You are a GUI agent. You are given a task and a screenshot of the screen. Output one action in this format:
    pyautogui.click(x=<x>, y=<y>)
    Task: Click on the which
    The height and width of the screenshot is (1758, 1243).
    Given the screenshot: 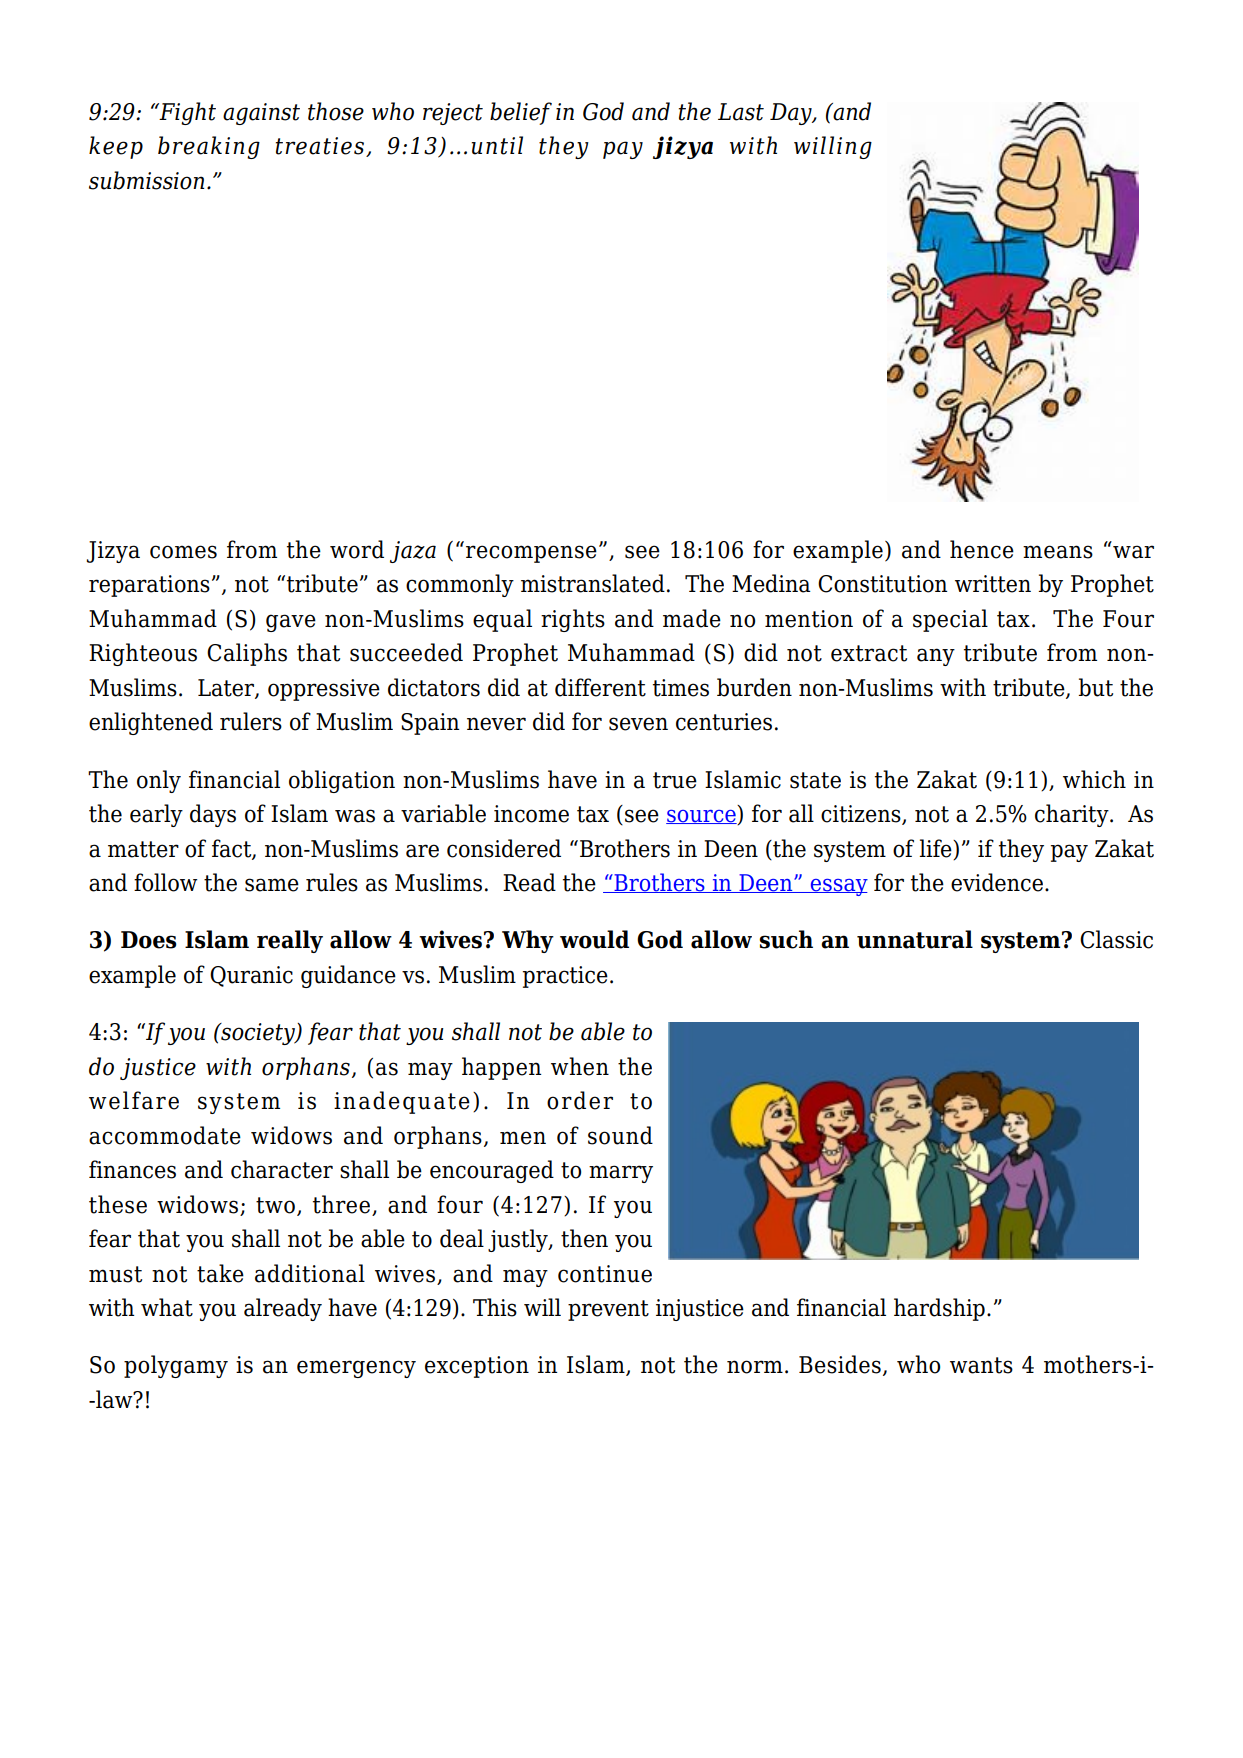 What is the action you would take?
    pyautogui.click(x=1094, y=779)
